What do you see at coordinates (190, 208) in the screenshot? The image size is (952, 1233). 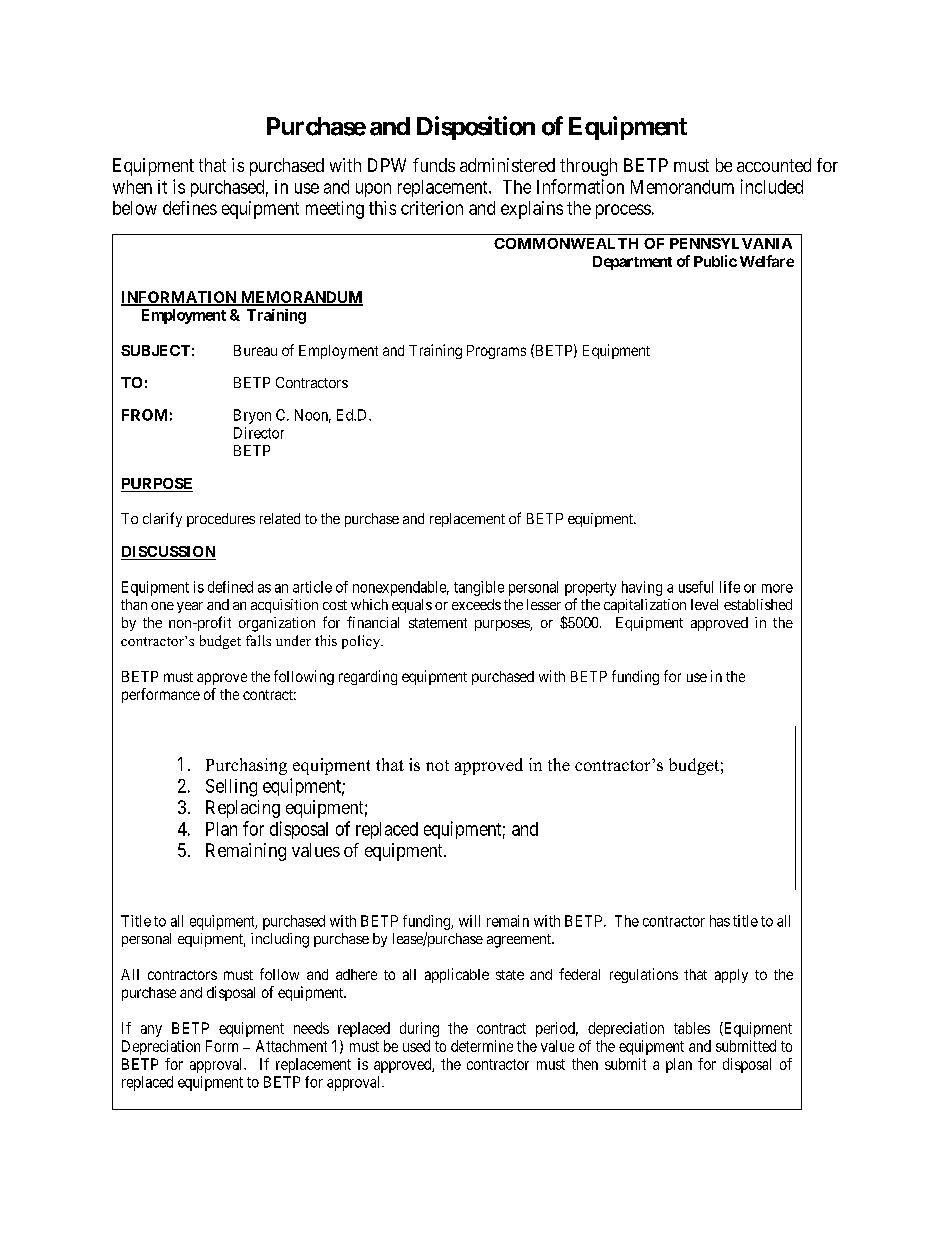 I see `defines` at bounding box center [190, 208].
